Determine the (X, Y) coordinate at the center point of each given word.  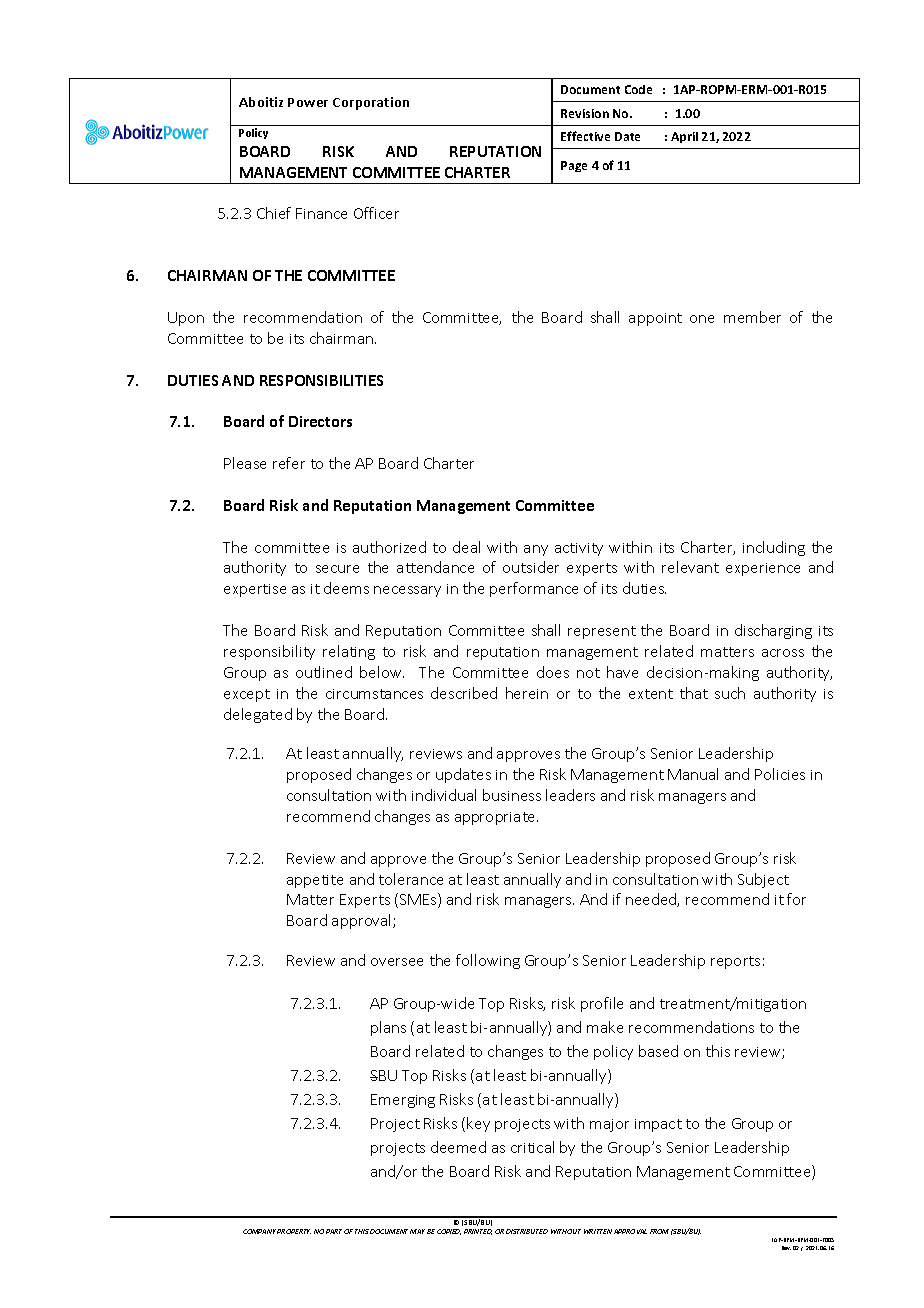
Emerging (403, 1101)
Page (574, 166)
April (684, 137)
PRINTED (478, 1232)
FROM (659, 1231)
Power (308, 102)
